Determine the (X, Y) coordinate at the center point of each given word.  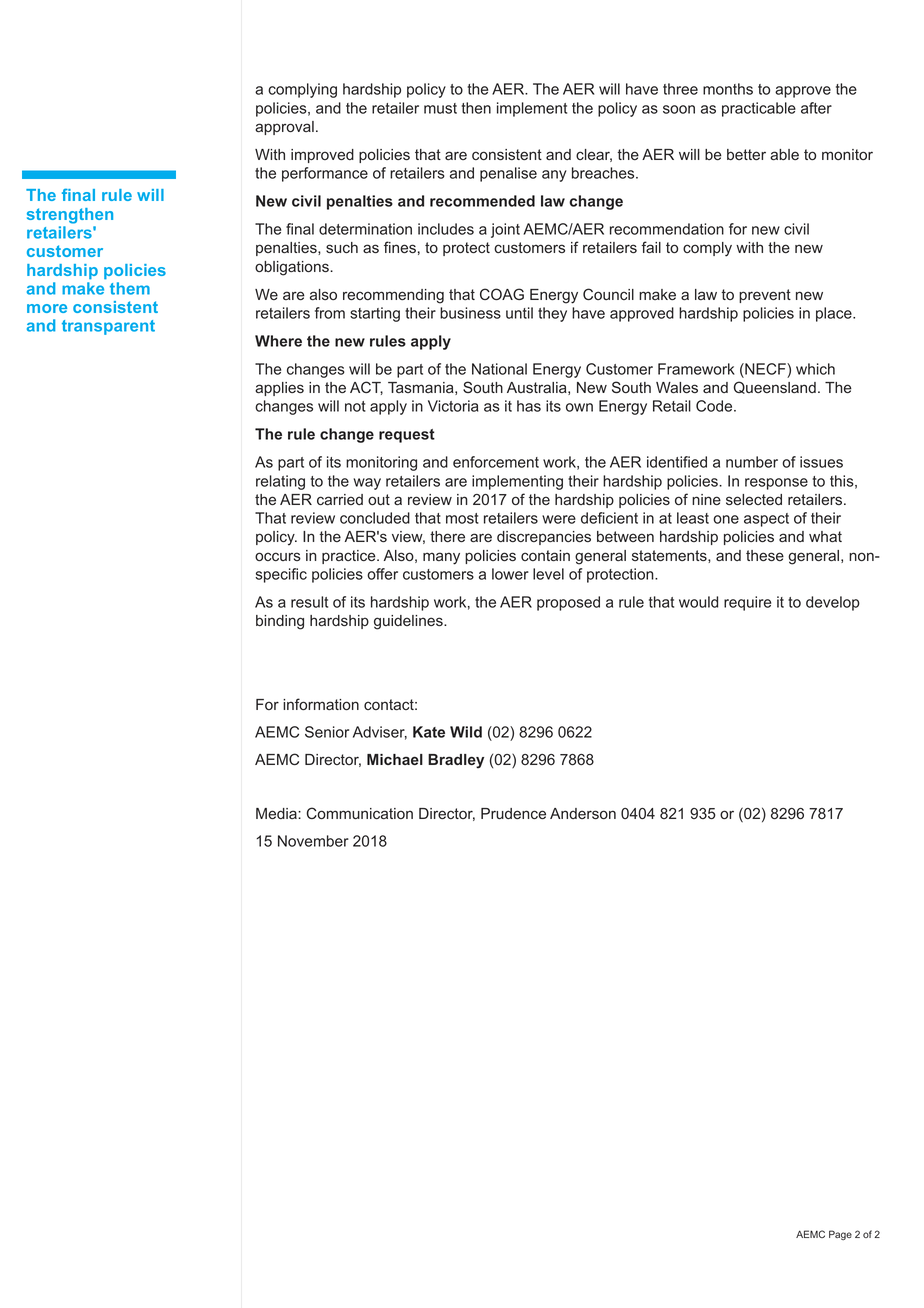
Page (840, 1235)
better (746, 154)
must (440, 108)
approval (284, 128)
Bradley (456, 761)
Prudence (513, 813)
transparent (108, 327)
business (470, 313)
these (765, 555)
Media (277, 813)
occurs (278, 556)
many (441, 558)
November (313, 841)
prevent (765, 296)
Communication (359, 813)
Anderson (583, 813)
